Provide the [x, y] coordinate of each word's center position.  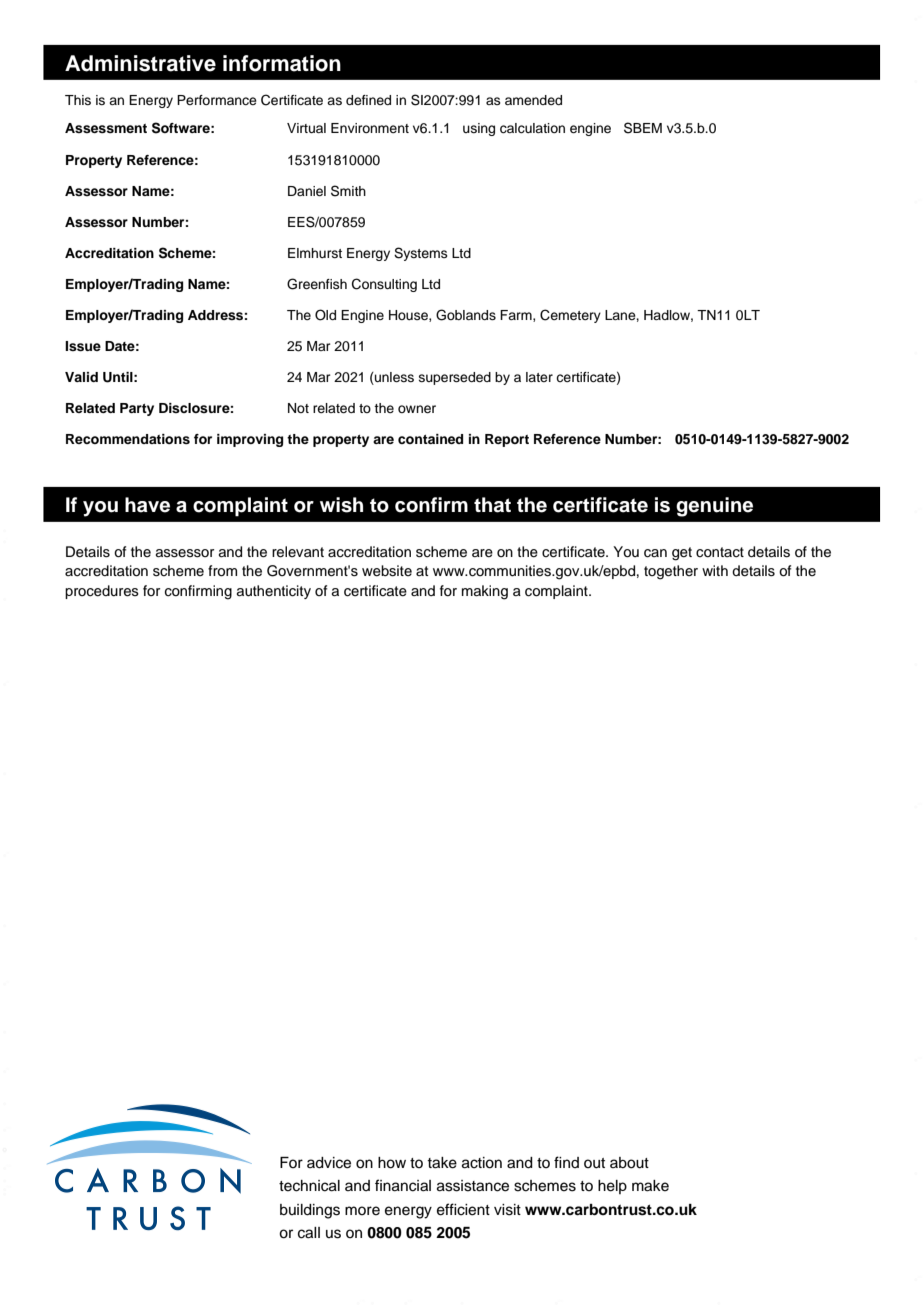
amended [533, 100]
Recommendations [128, 439]
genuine [714, 507]
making [485, 592]
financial [403, 1185]
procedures [102, 592]
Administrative [140, 63]
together [671, 572]
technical [309, 1186]
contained [430, 439]
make [650, 1186]
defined [368, 100]
